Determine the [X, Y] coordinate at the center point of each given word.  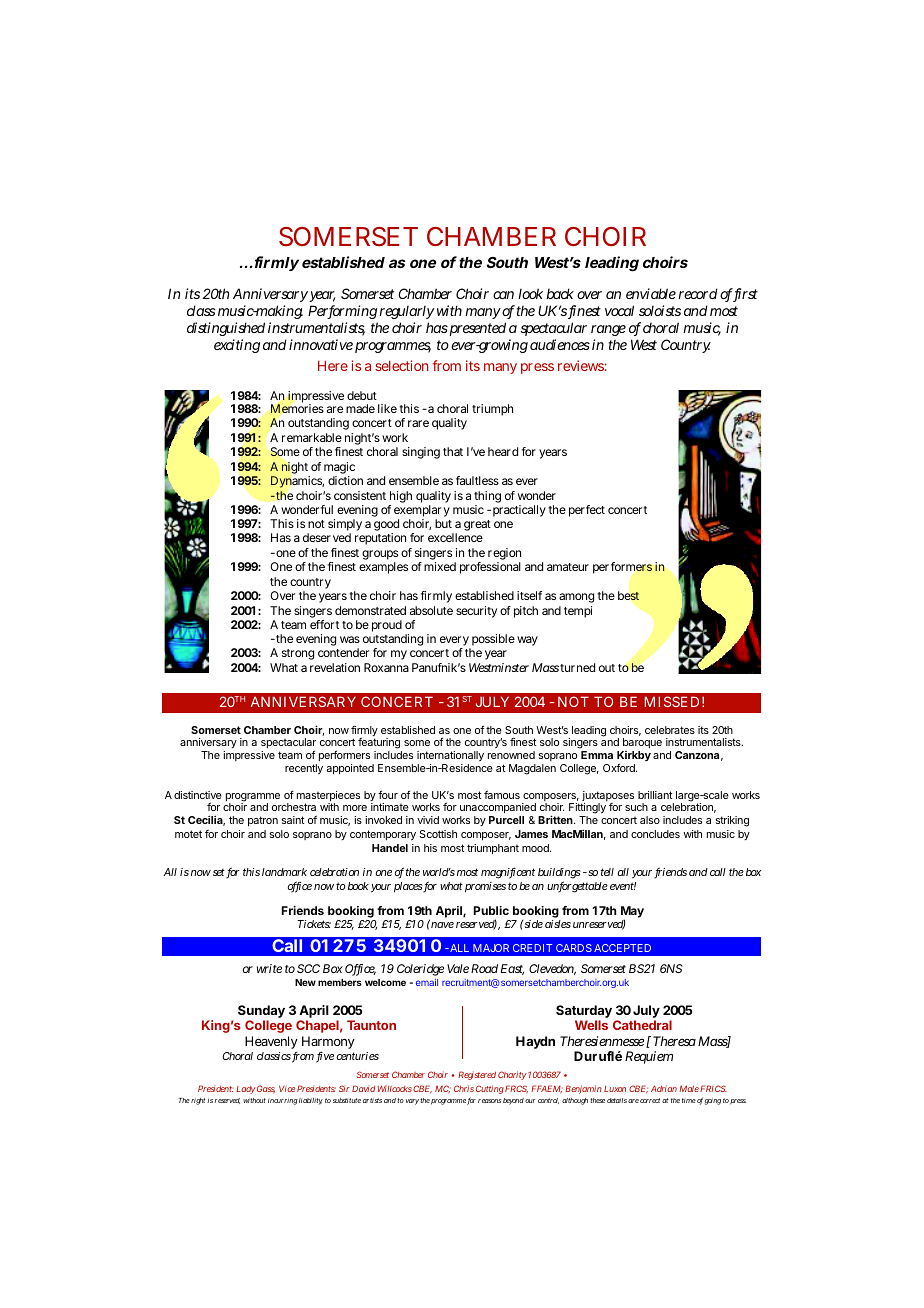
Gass [265, 1089]
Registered [477, 1075]
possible [492, 641]
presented [478, 329]
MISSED [672, 701]
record [698, 293]
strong [298, 654]
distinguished [226, 329]
